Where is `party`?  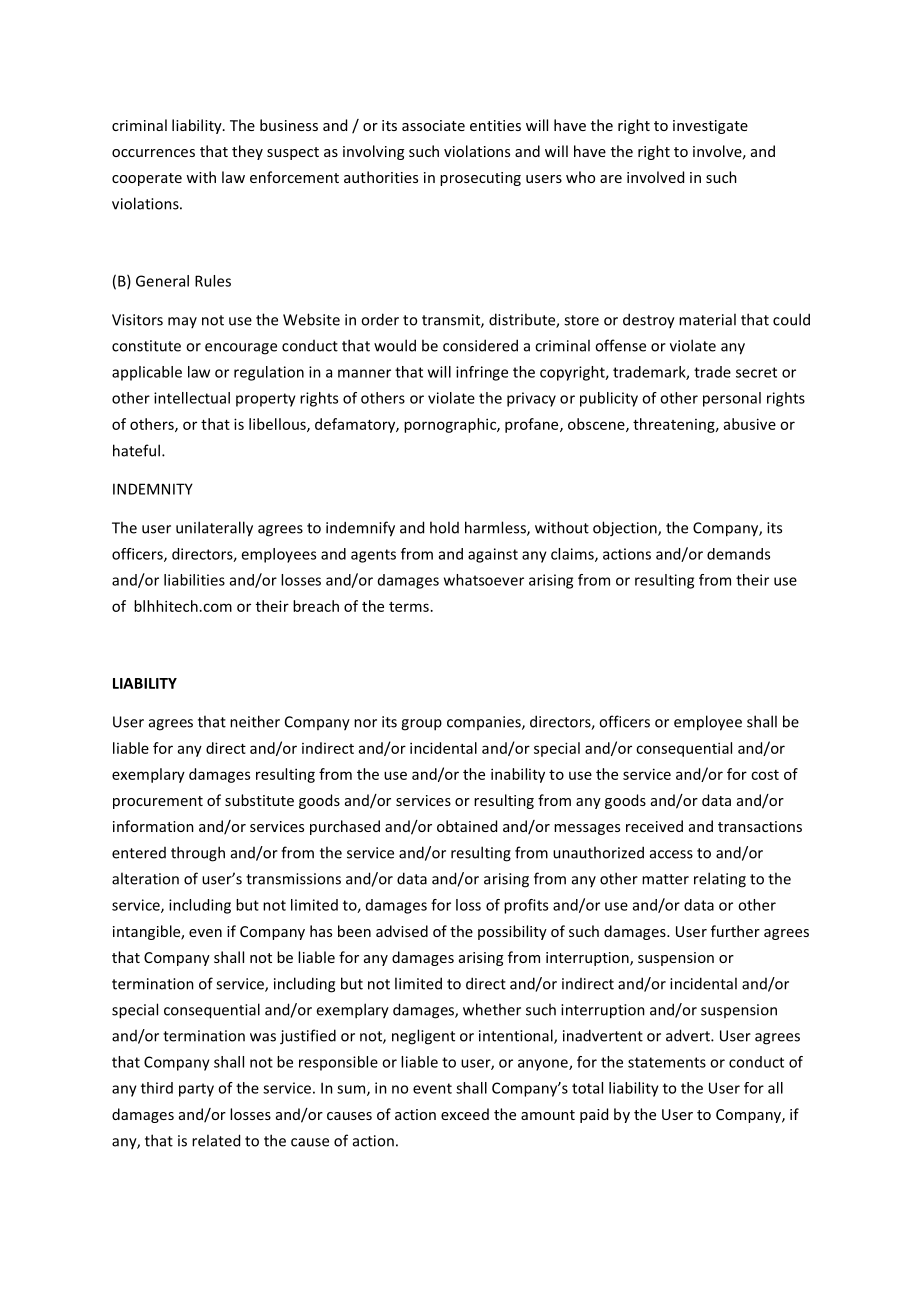
party is located at coordinates (196, 1090).
